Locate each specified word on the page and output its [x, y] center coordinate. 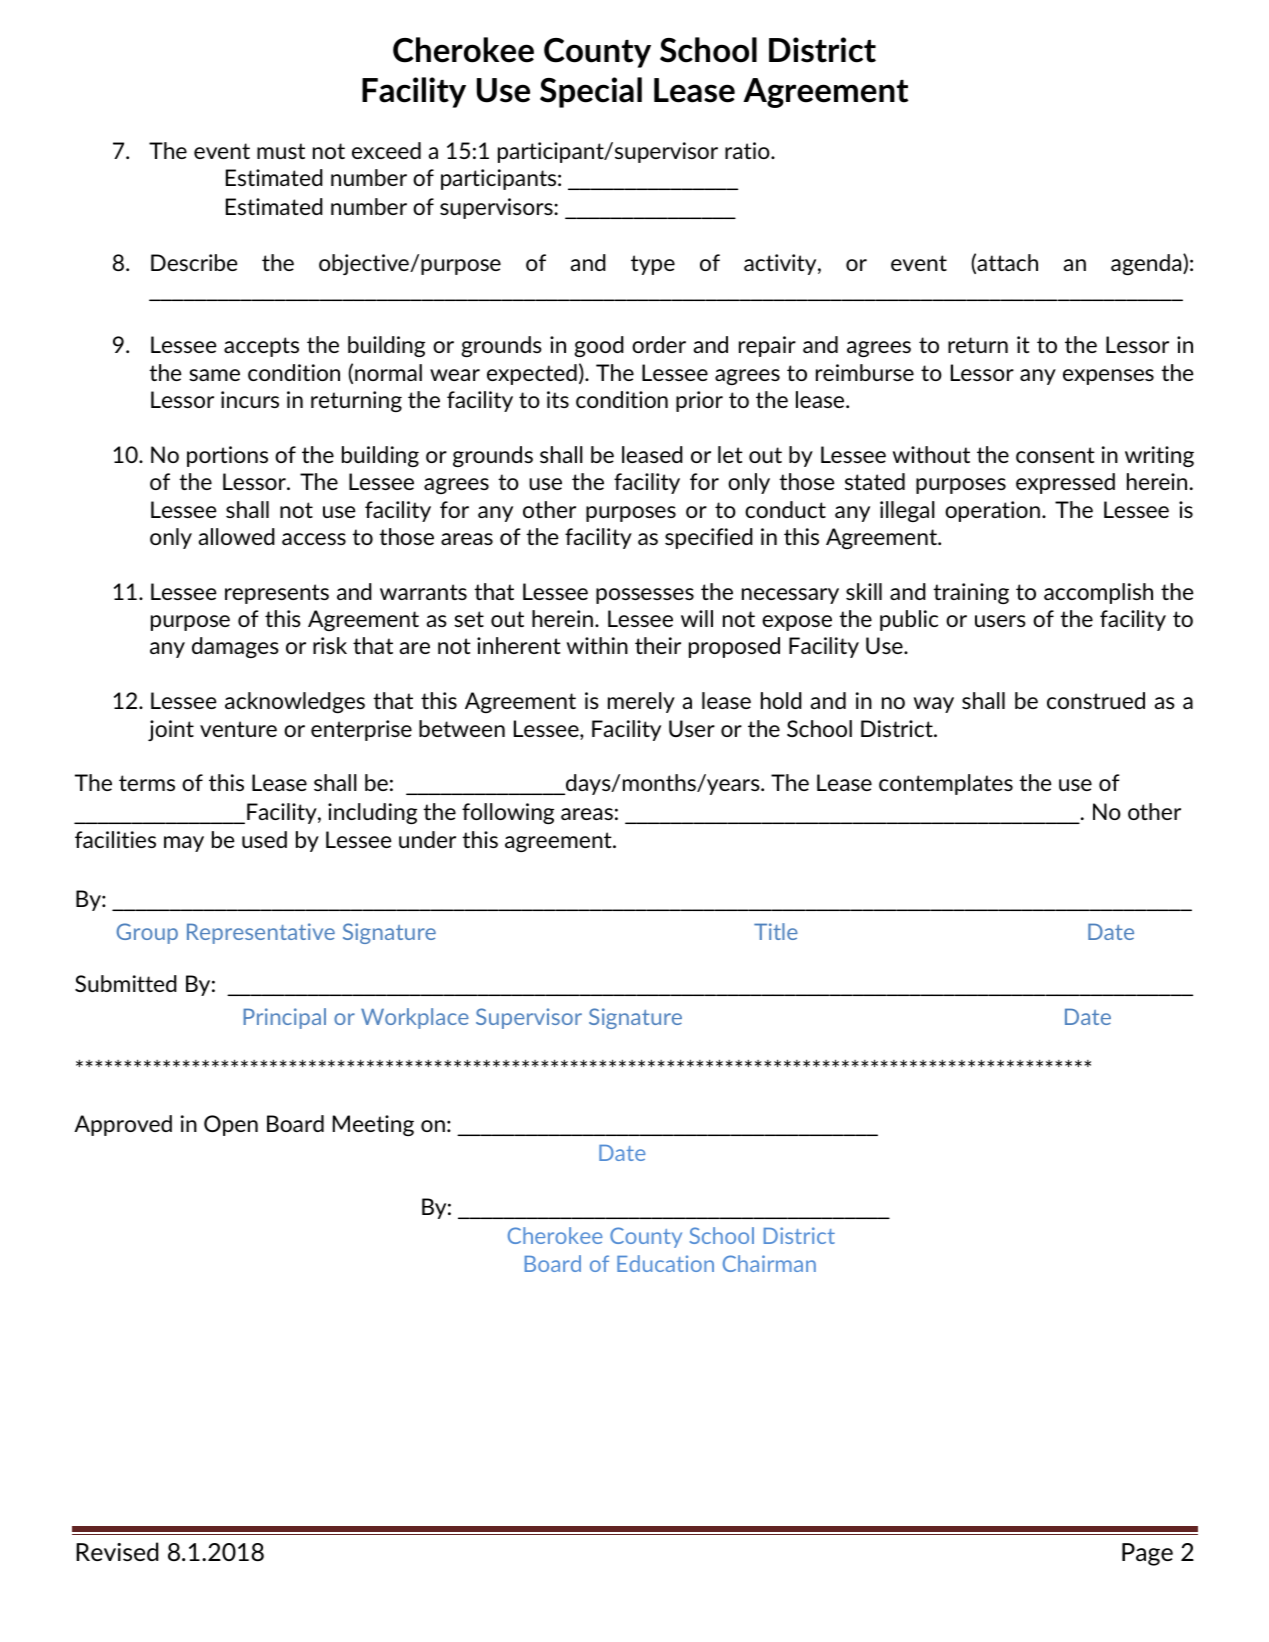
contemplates [946, 784]
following [508, 813]
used [264, 839]
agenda [1147, 264]
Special [591, 92]
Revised [117, 1551]
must [281, 151]
